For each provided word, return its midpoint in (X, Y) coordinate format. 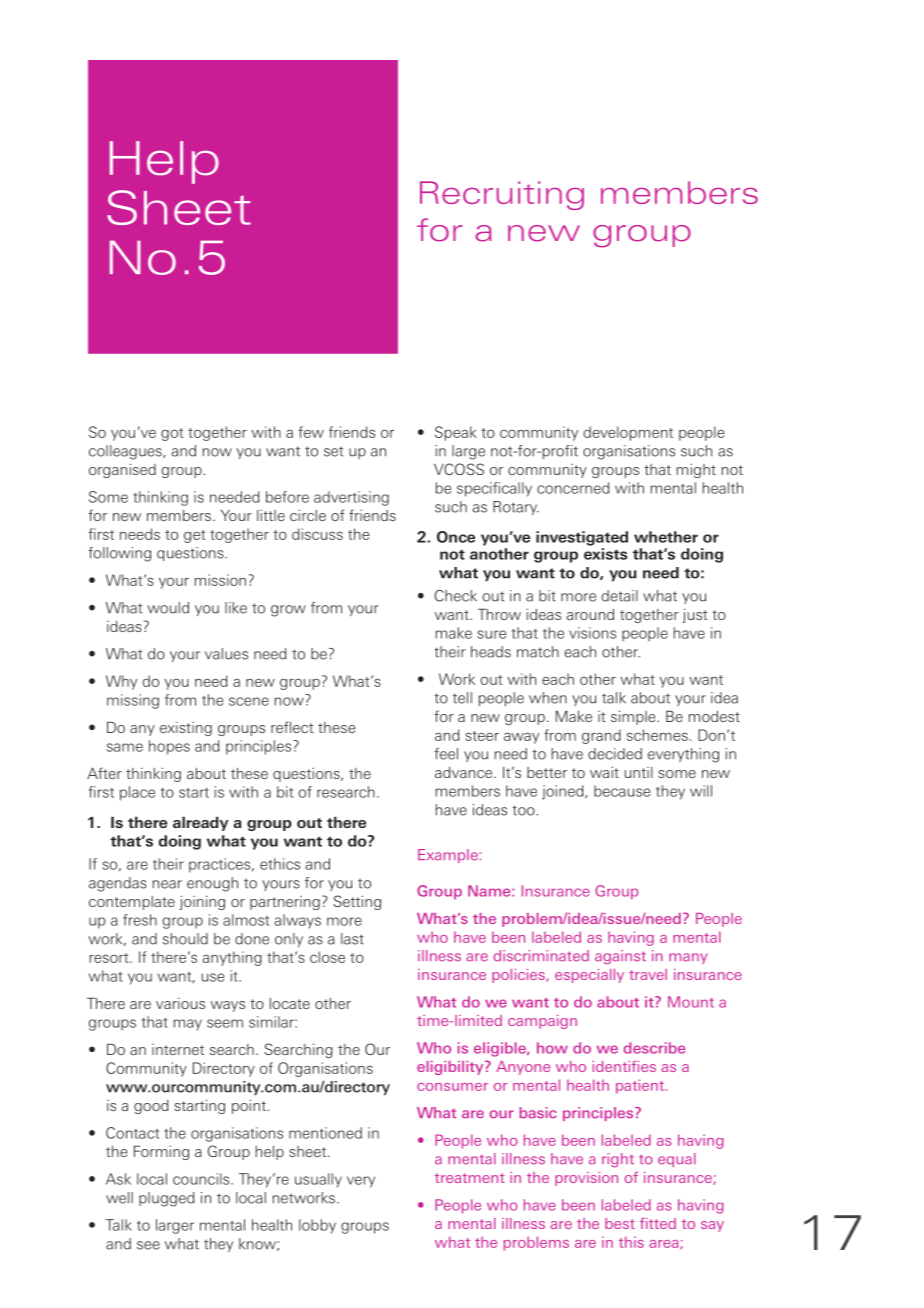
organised (122, 471)
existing (186, 729)
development (628, 433)
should (185, 939)
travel (648, 974)
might (696, 471)
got (172, 434)
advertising (351, 498)
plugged (166, 1199)
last (352, 939)
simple (634, 717)
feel (446, 754)
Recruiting (502, 195)
